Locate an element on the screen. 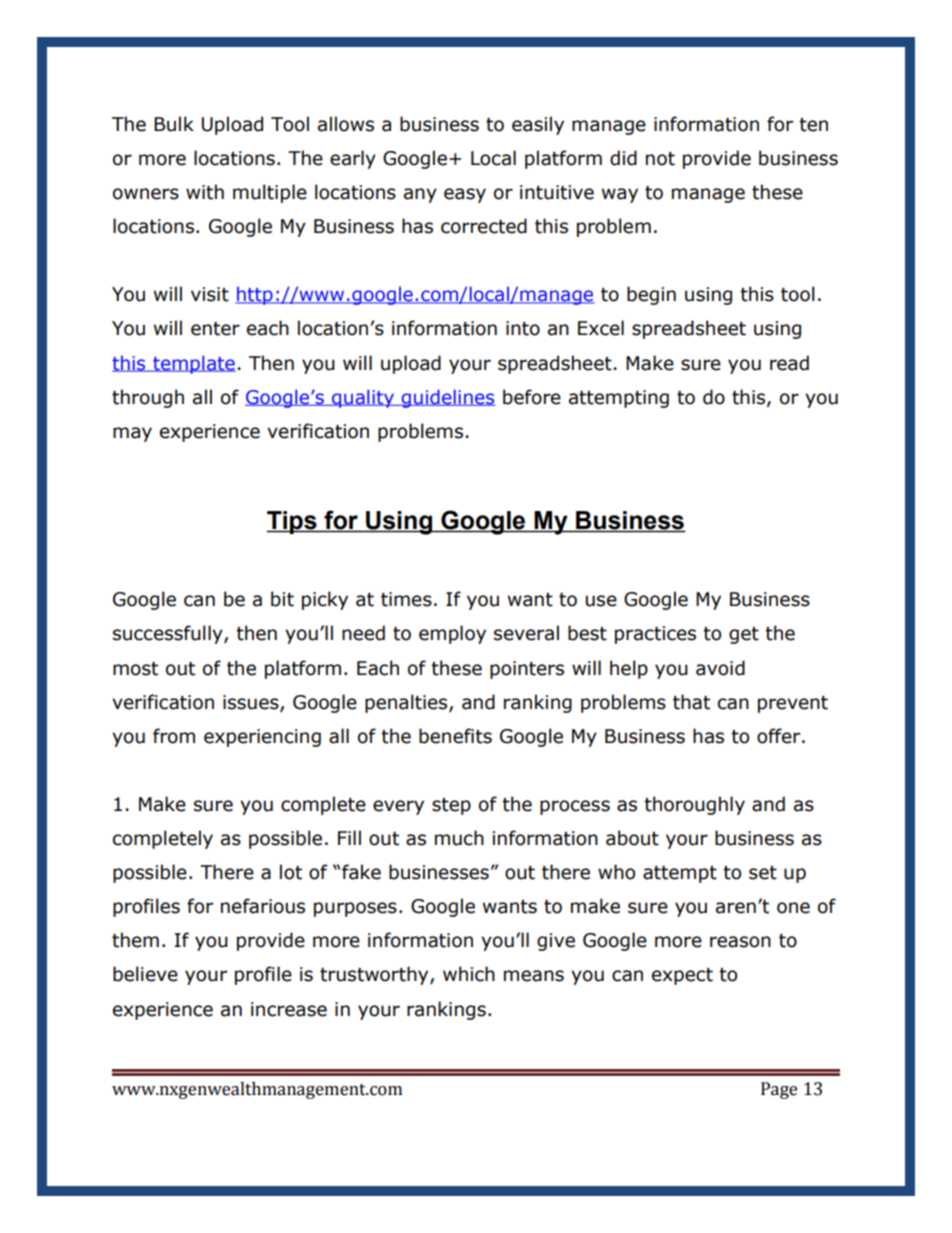 Image resolution: width=952 pixels, height=1233 pixels. much is located at coordinates (459, 838).
